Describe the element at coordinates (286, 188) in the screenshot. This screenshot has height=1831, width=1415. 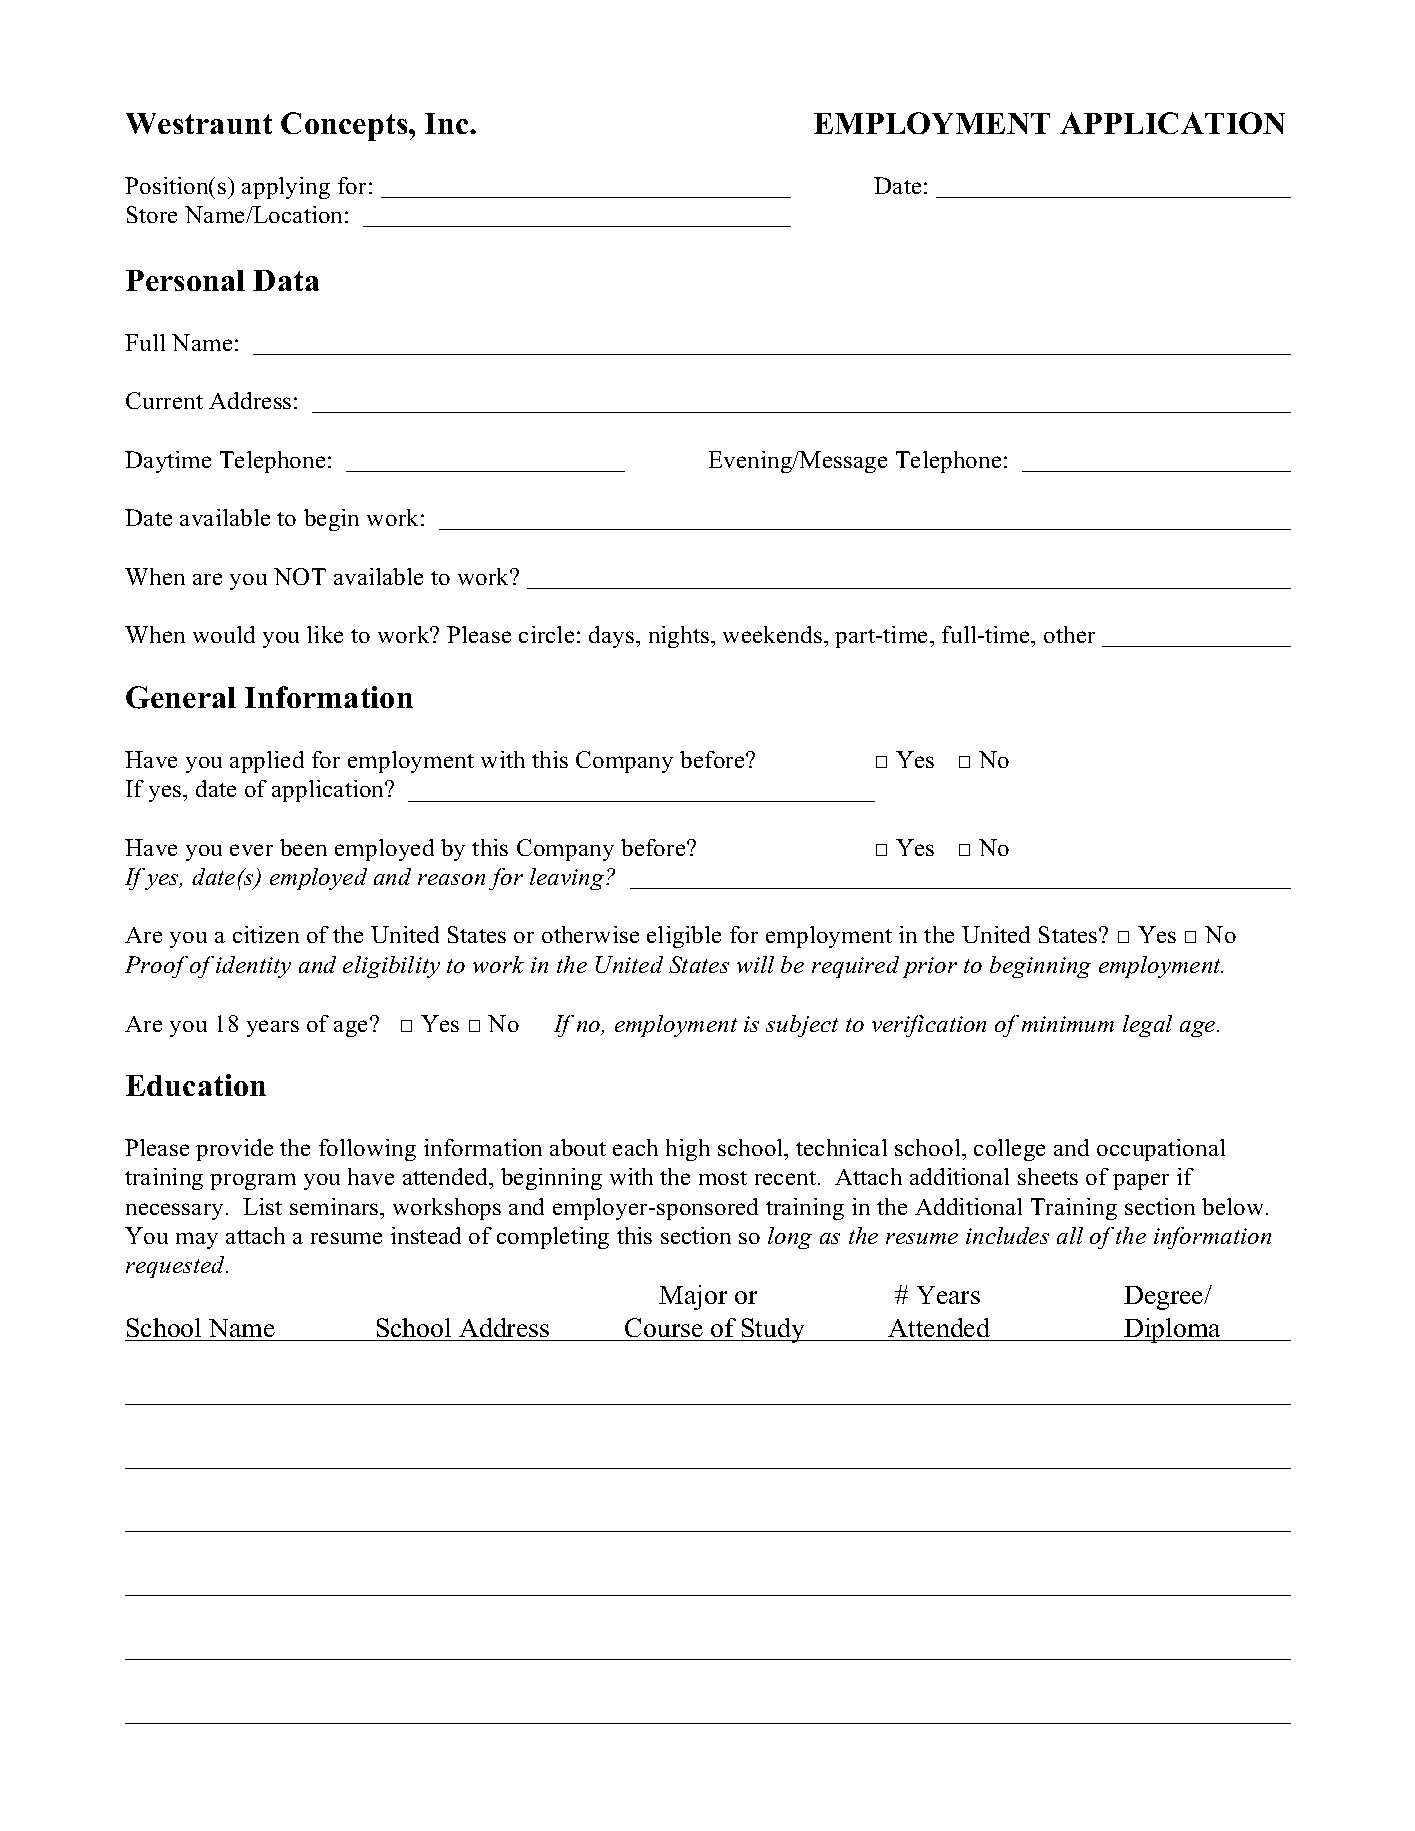
I see `applying` at that location.
